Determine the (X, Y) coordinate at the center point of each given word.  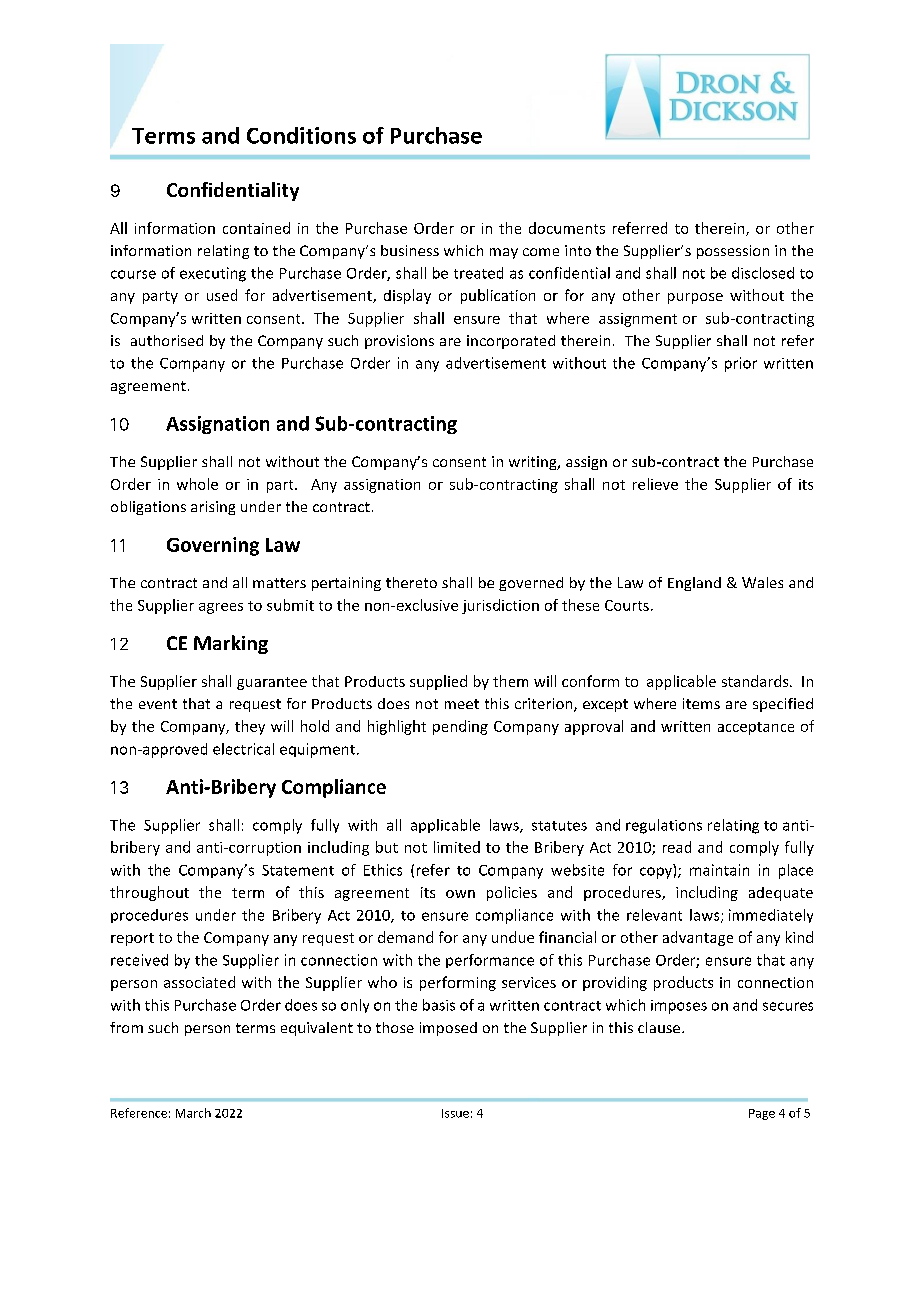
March (193, 1113)
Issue (455, 1113)
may (504, 253)
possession (733, 252)
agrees (221, 608)
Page (762, 1114)
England (694, 584)
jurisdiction (500, 606)
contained (256, 228)
